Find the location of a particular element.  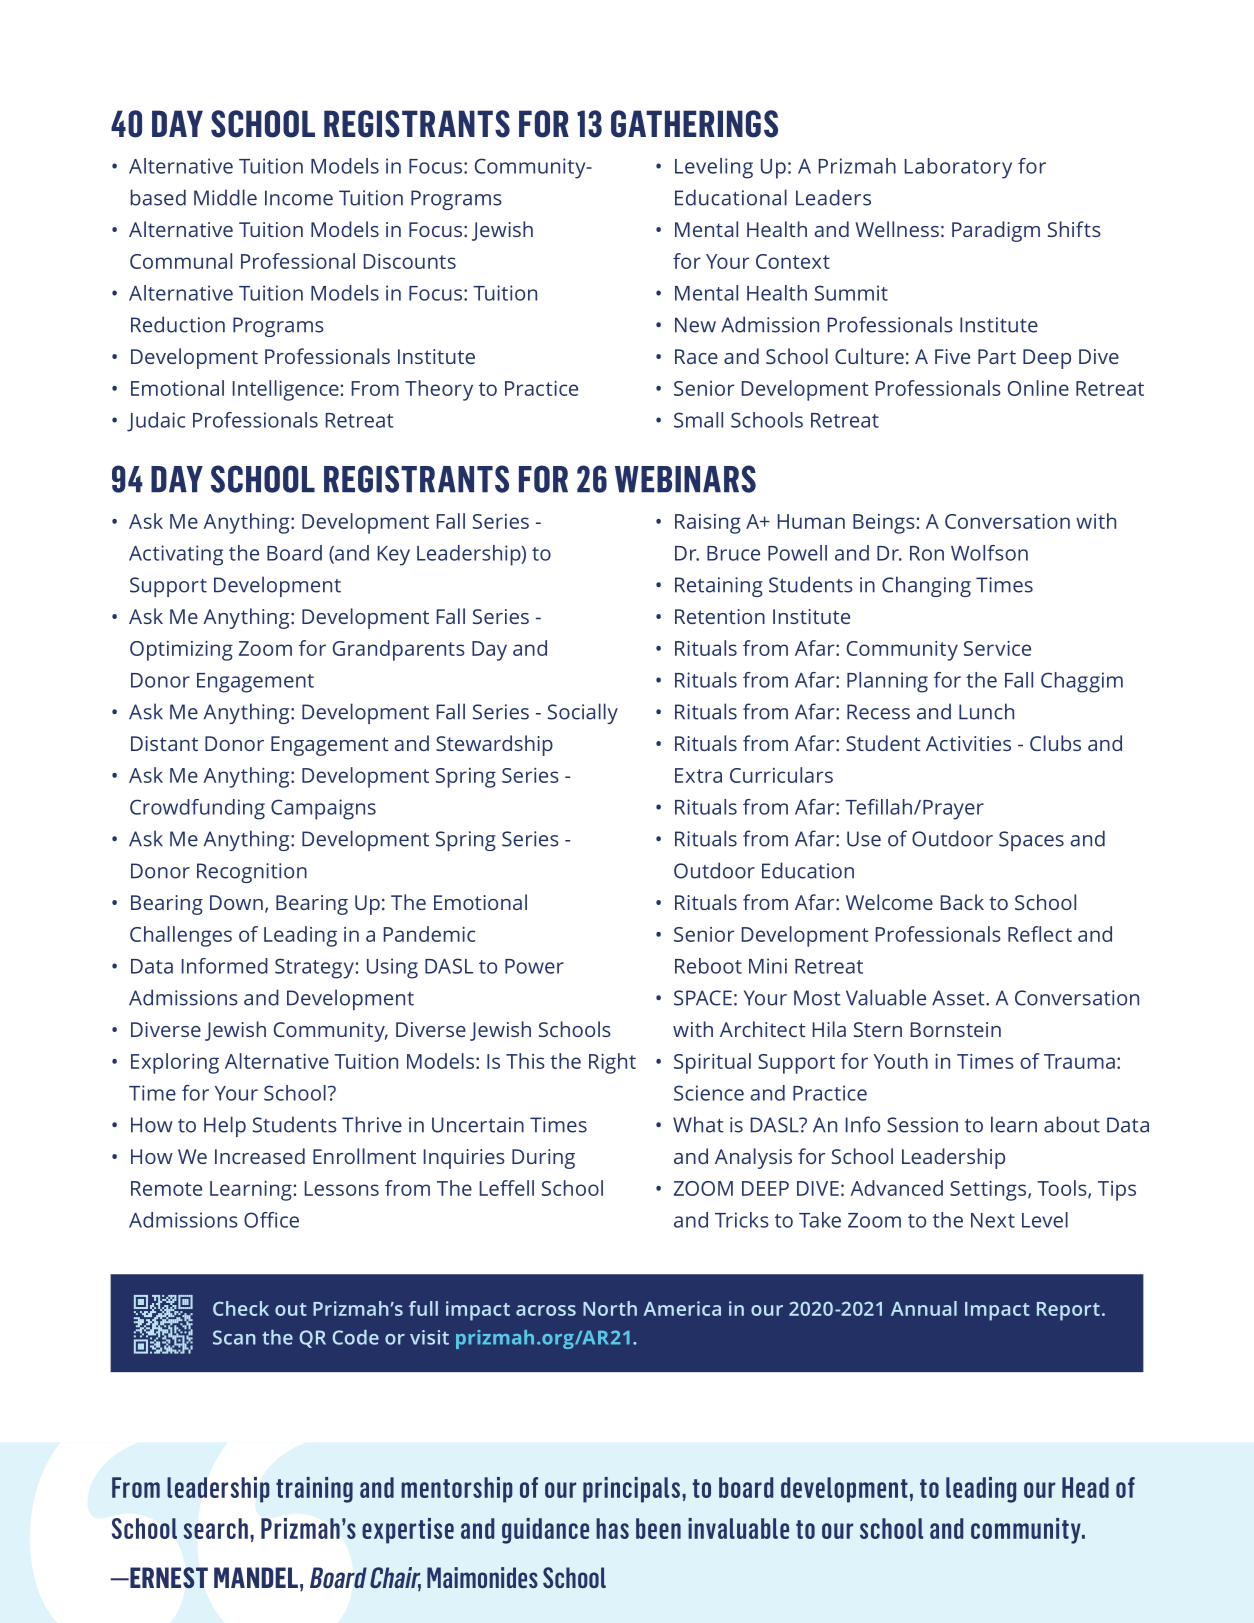

Help is located at coordinates (225, 1126).
